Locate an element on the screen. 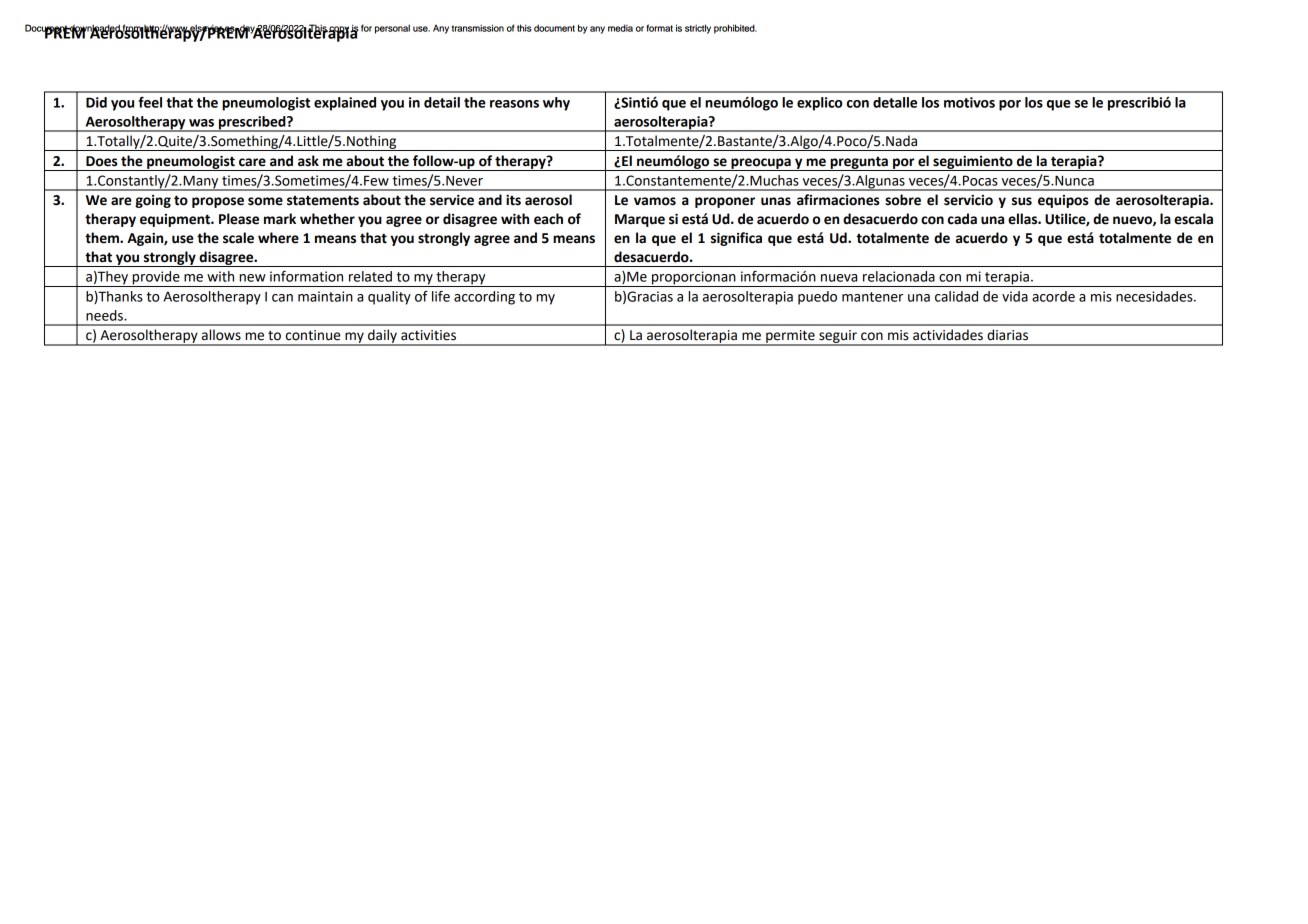 The width and height of the screenshot is (1308, 924). seguir is located at coordinates (838, 337).
